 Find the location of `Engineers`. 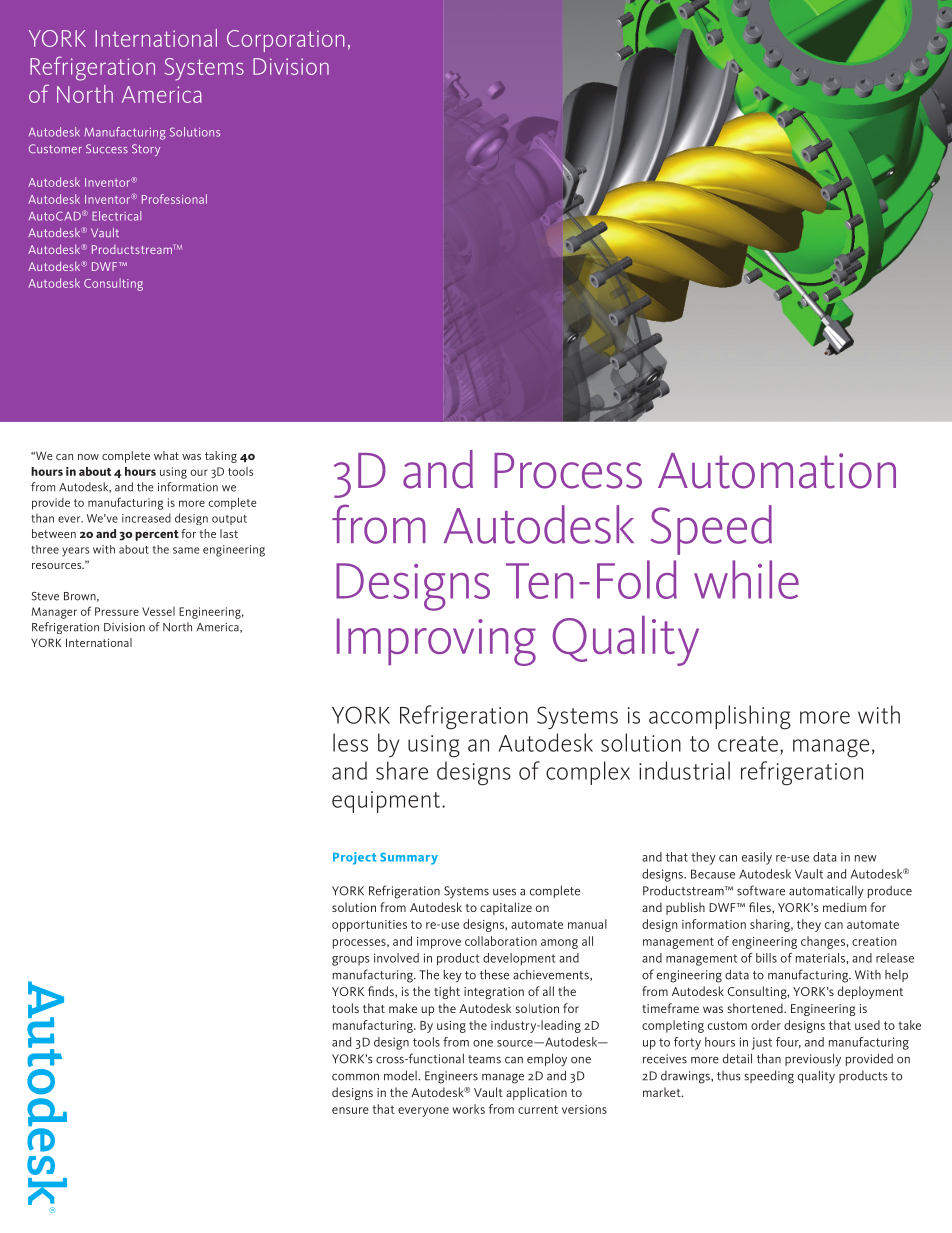

Engineers is located at coordinates (451, 1077).
